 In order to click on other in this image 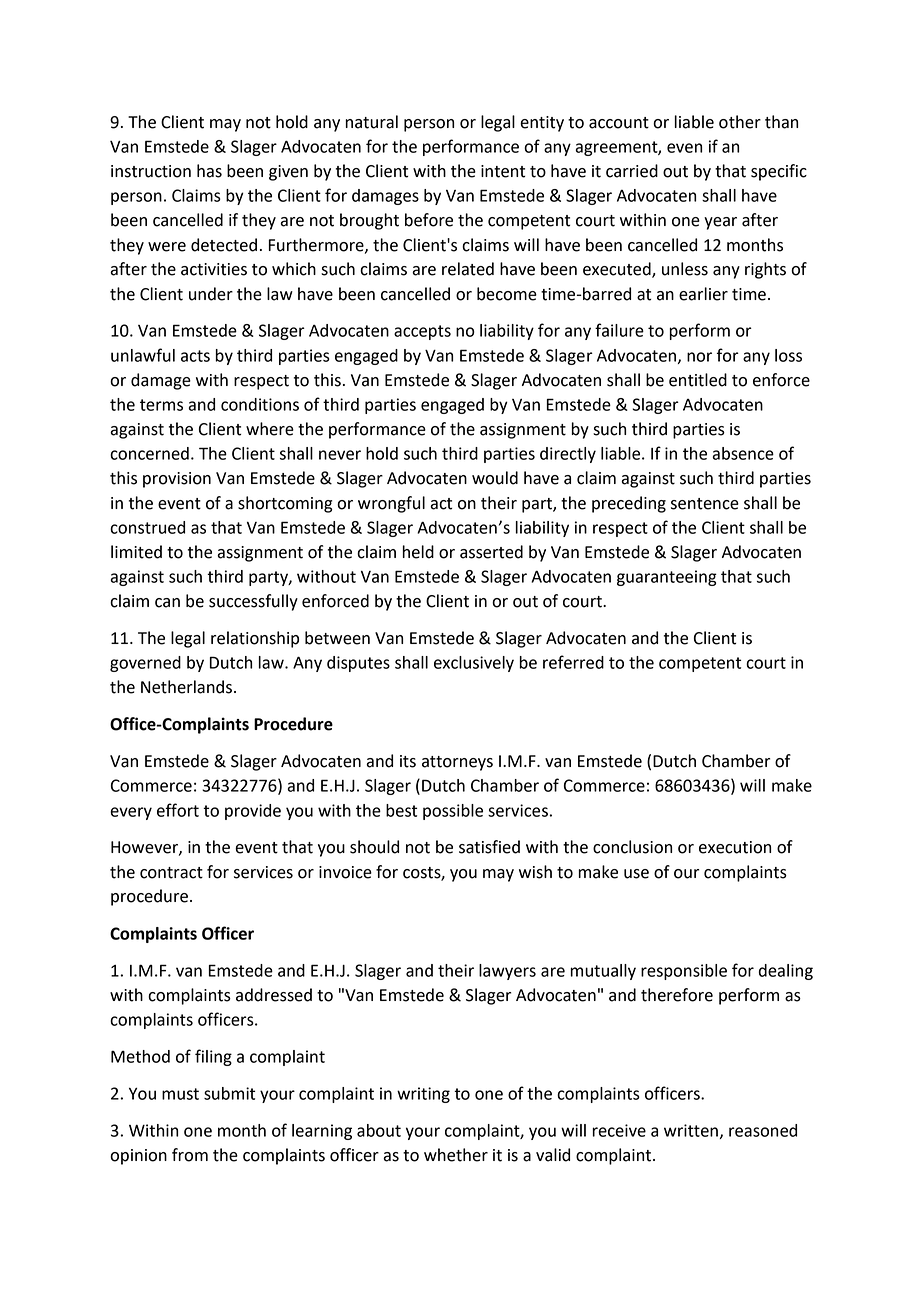, I will do `click(740, 122)`.
